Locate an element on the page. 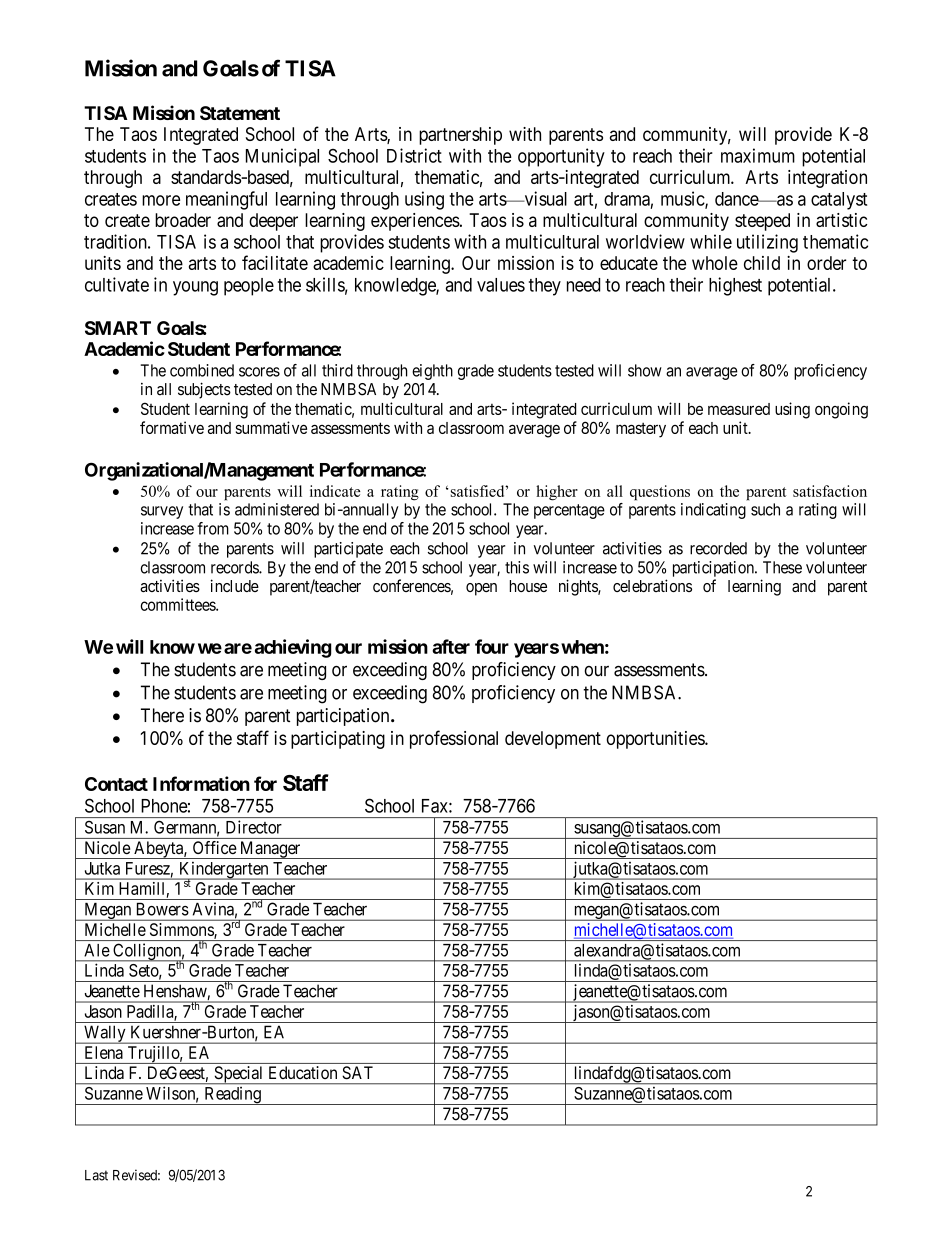 The image size is (952, 1233). Special is located at coordinates (239, 1075).
